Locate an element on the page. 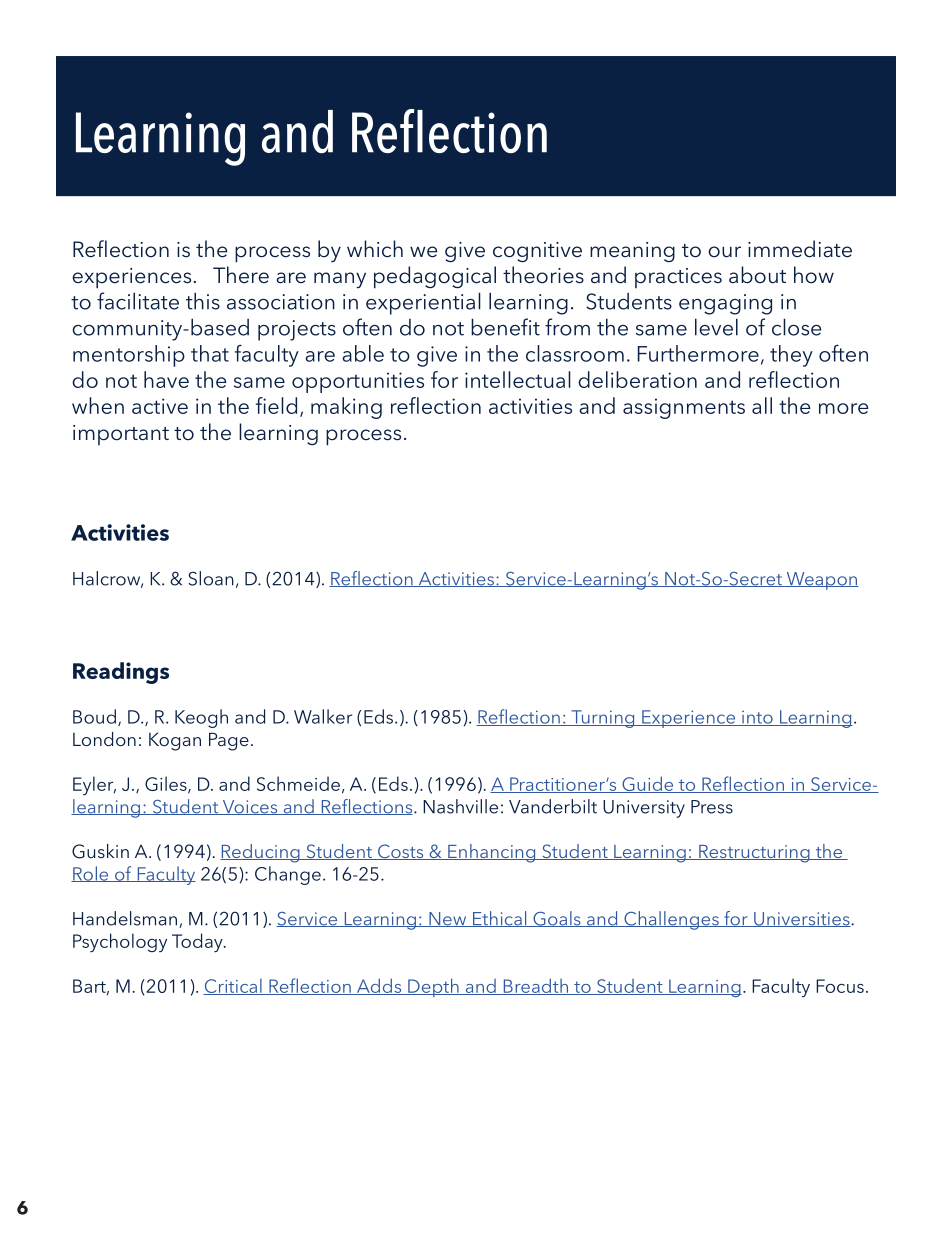 This document has width=952, height=1233. There is located at coordinates (241, 275).
